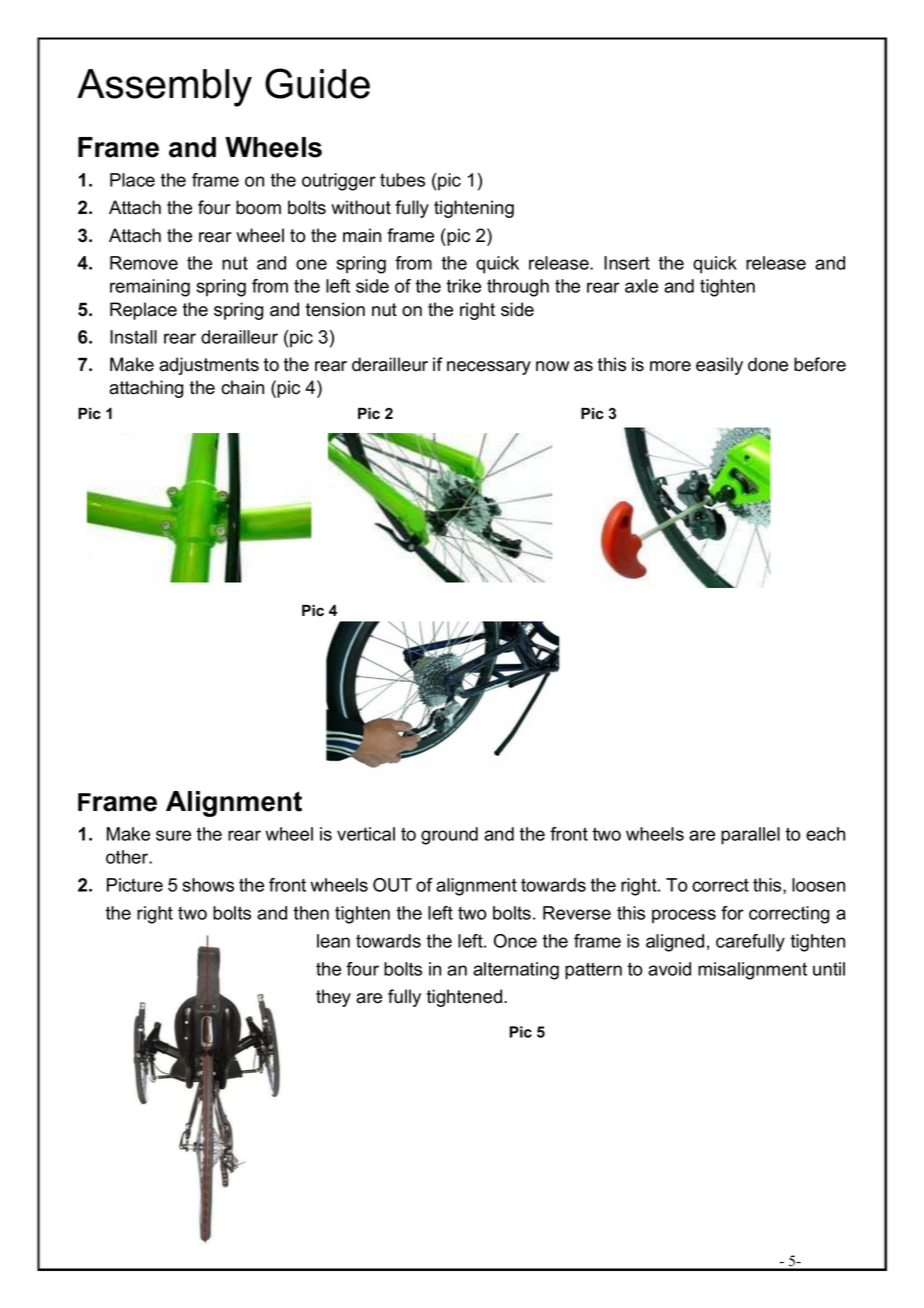 The height and width of the document is (1308, 924). What do you see at coordinates (317, 83) in the document?
I see `Guide` at bounding box center [317, 83].
